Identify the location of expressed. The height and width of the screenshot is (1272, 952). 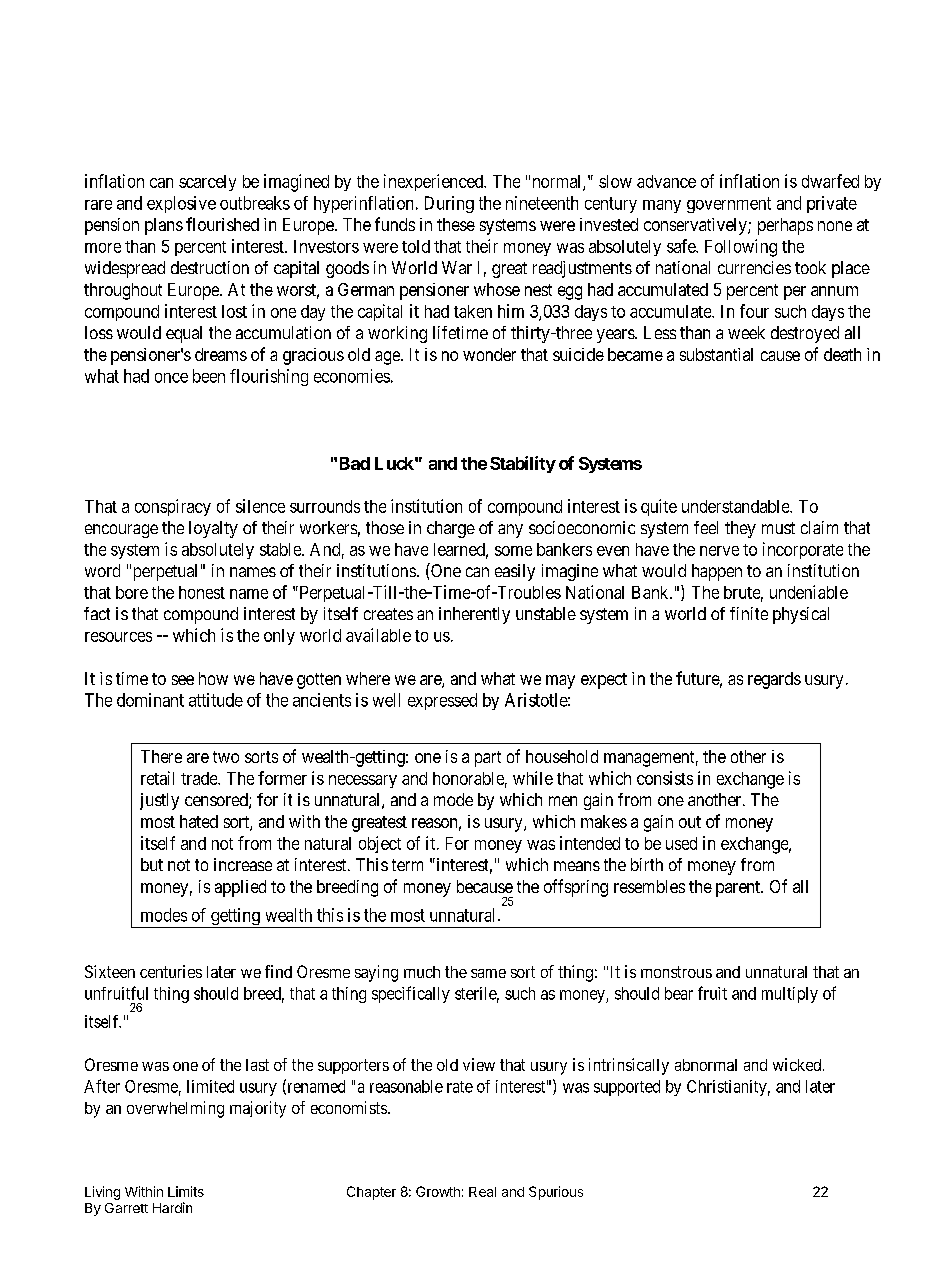
(442, 701).
